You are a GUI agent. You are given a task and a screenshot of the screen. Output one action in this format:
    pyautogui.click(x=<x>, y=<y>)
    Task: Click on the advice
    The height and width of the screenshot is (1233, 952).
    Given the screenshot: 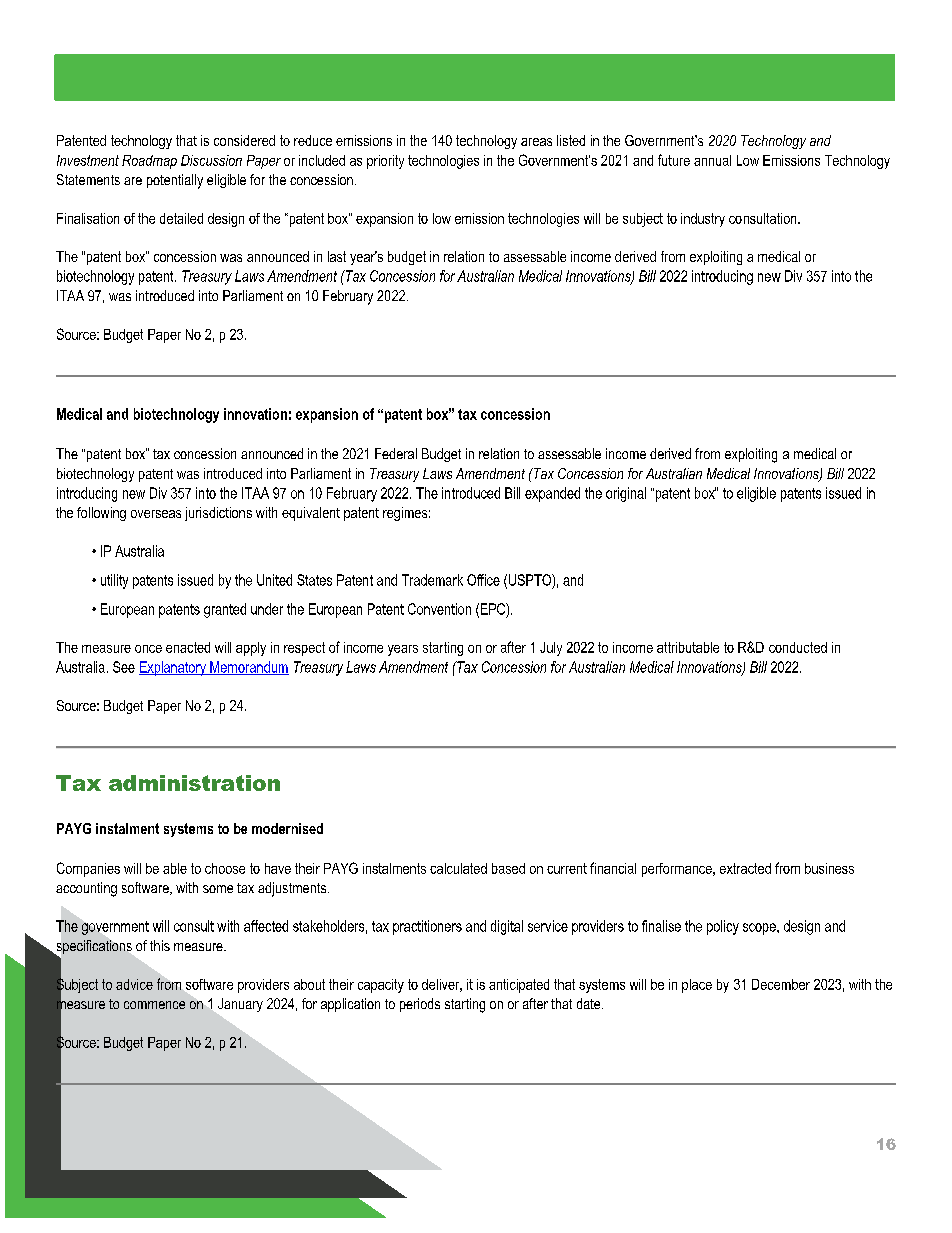 What is the action you would take?
    pyautogui.click(x=134, y=984)
